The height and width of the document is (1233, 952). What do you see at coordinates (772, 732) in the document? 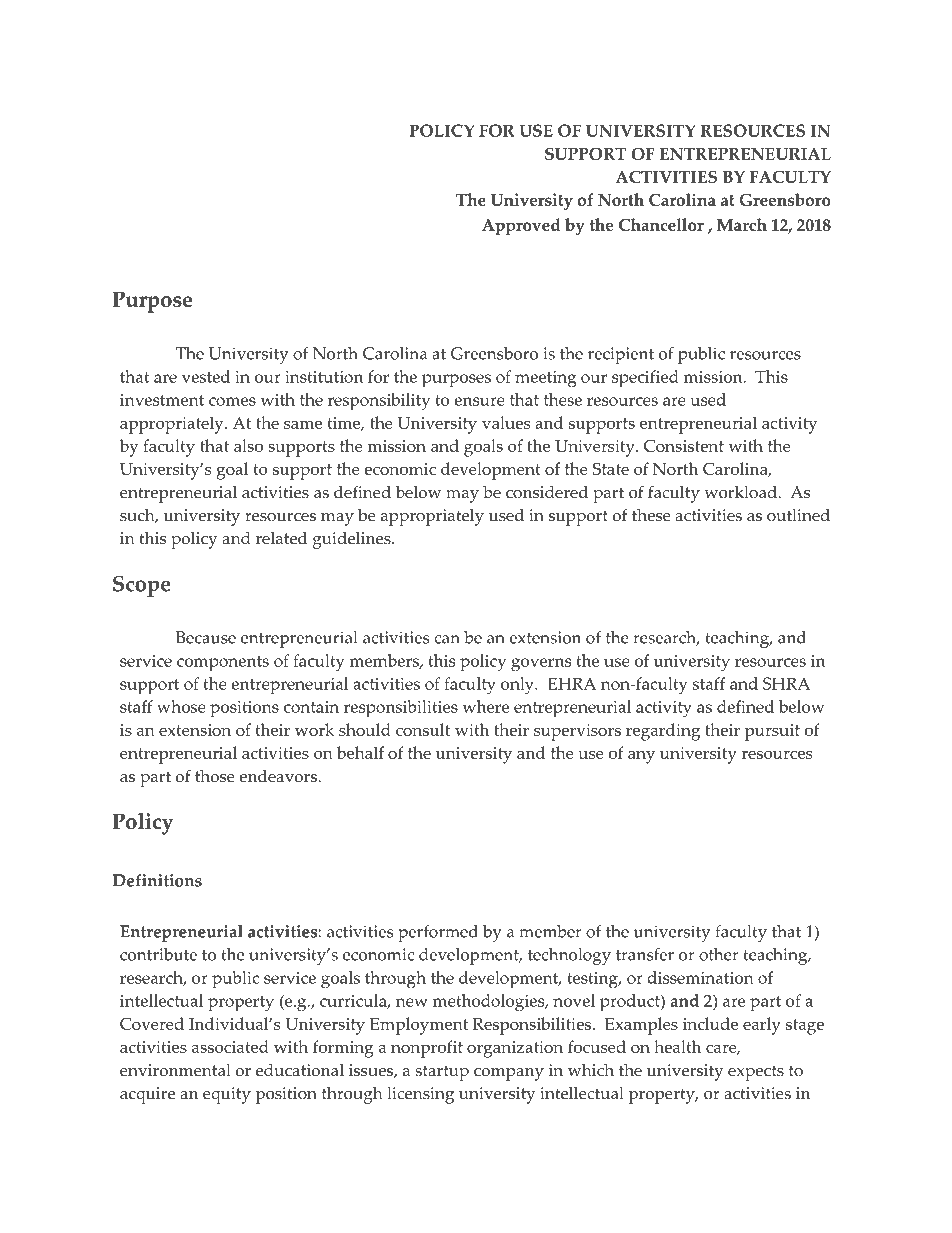
I see `pursuit` at bounding box center [772, 732].
